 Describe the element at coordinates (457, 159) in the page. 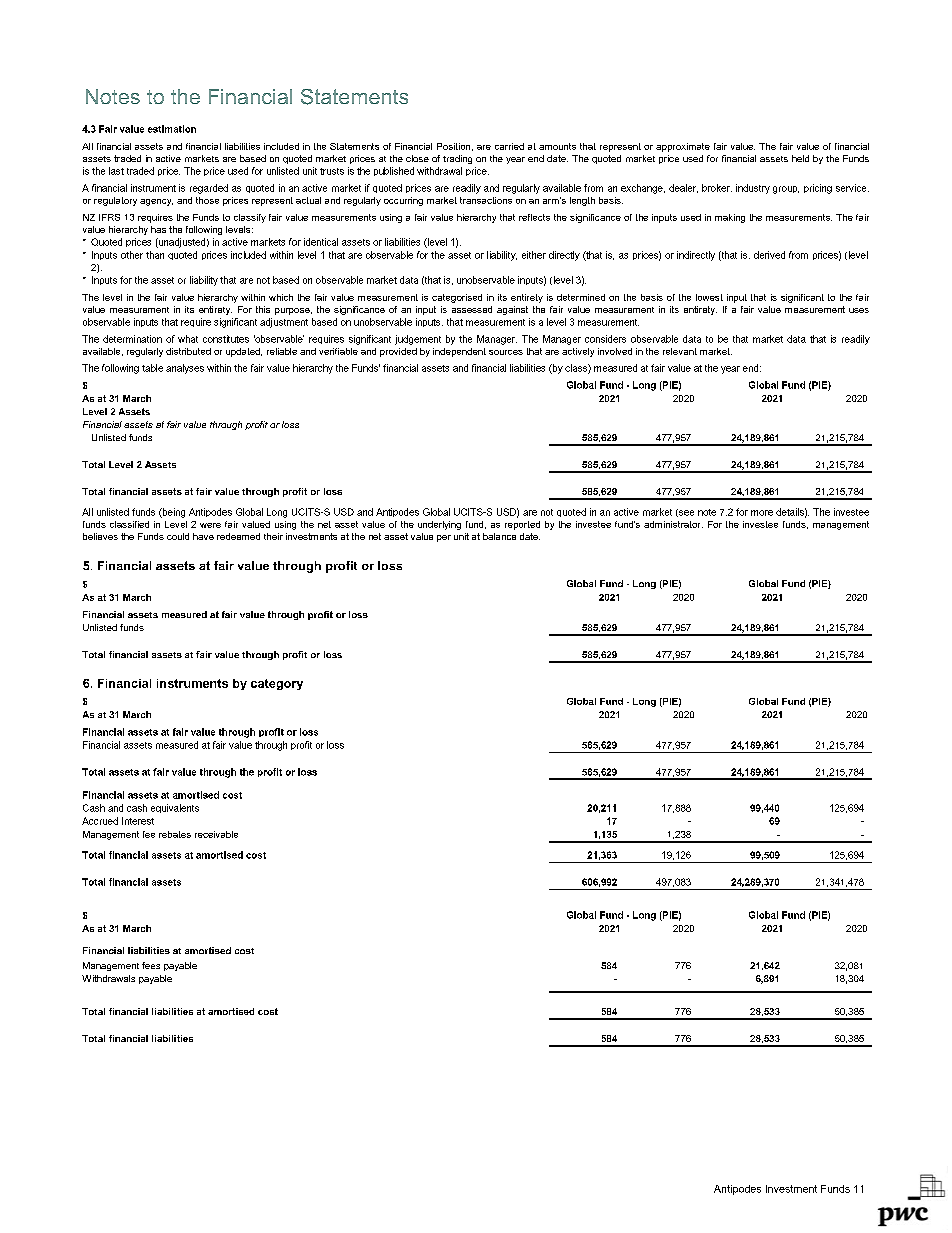

I see `trading` at that location.
